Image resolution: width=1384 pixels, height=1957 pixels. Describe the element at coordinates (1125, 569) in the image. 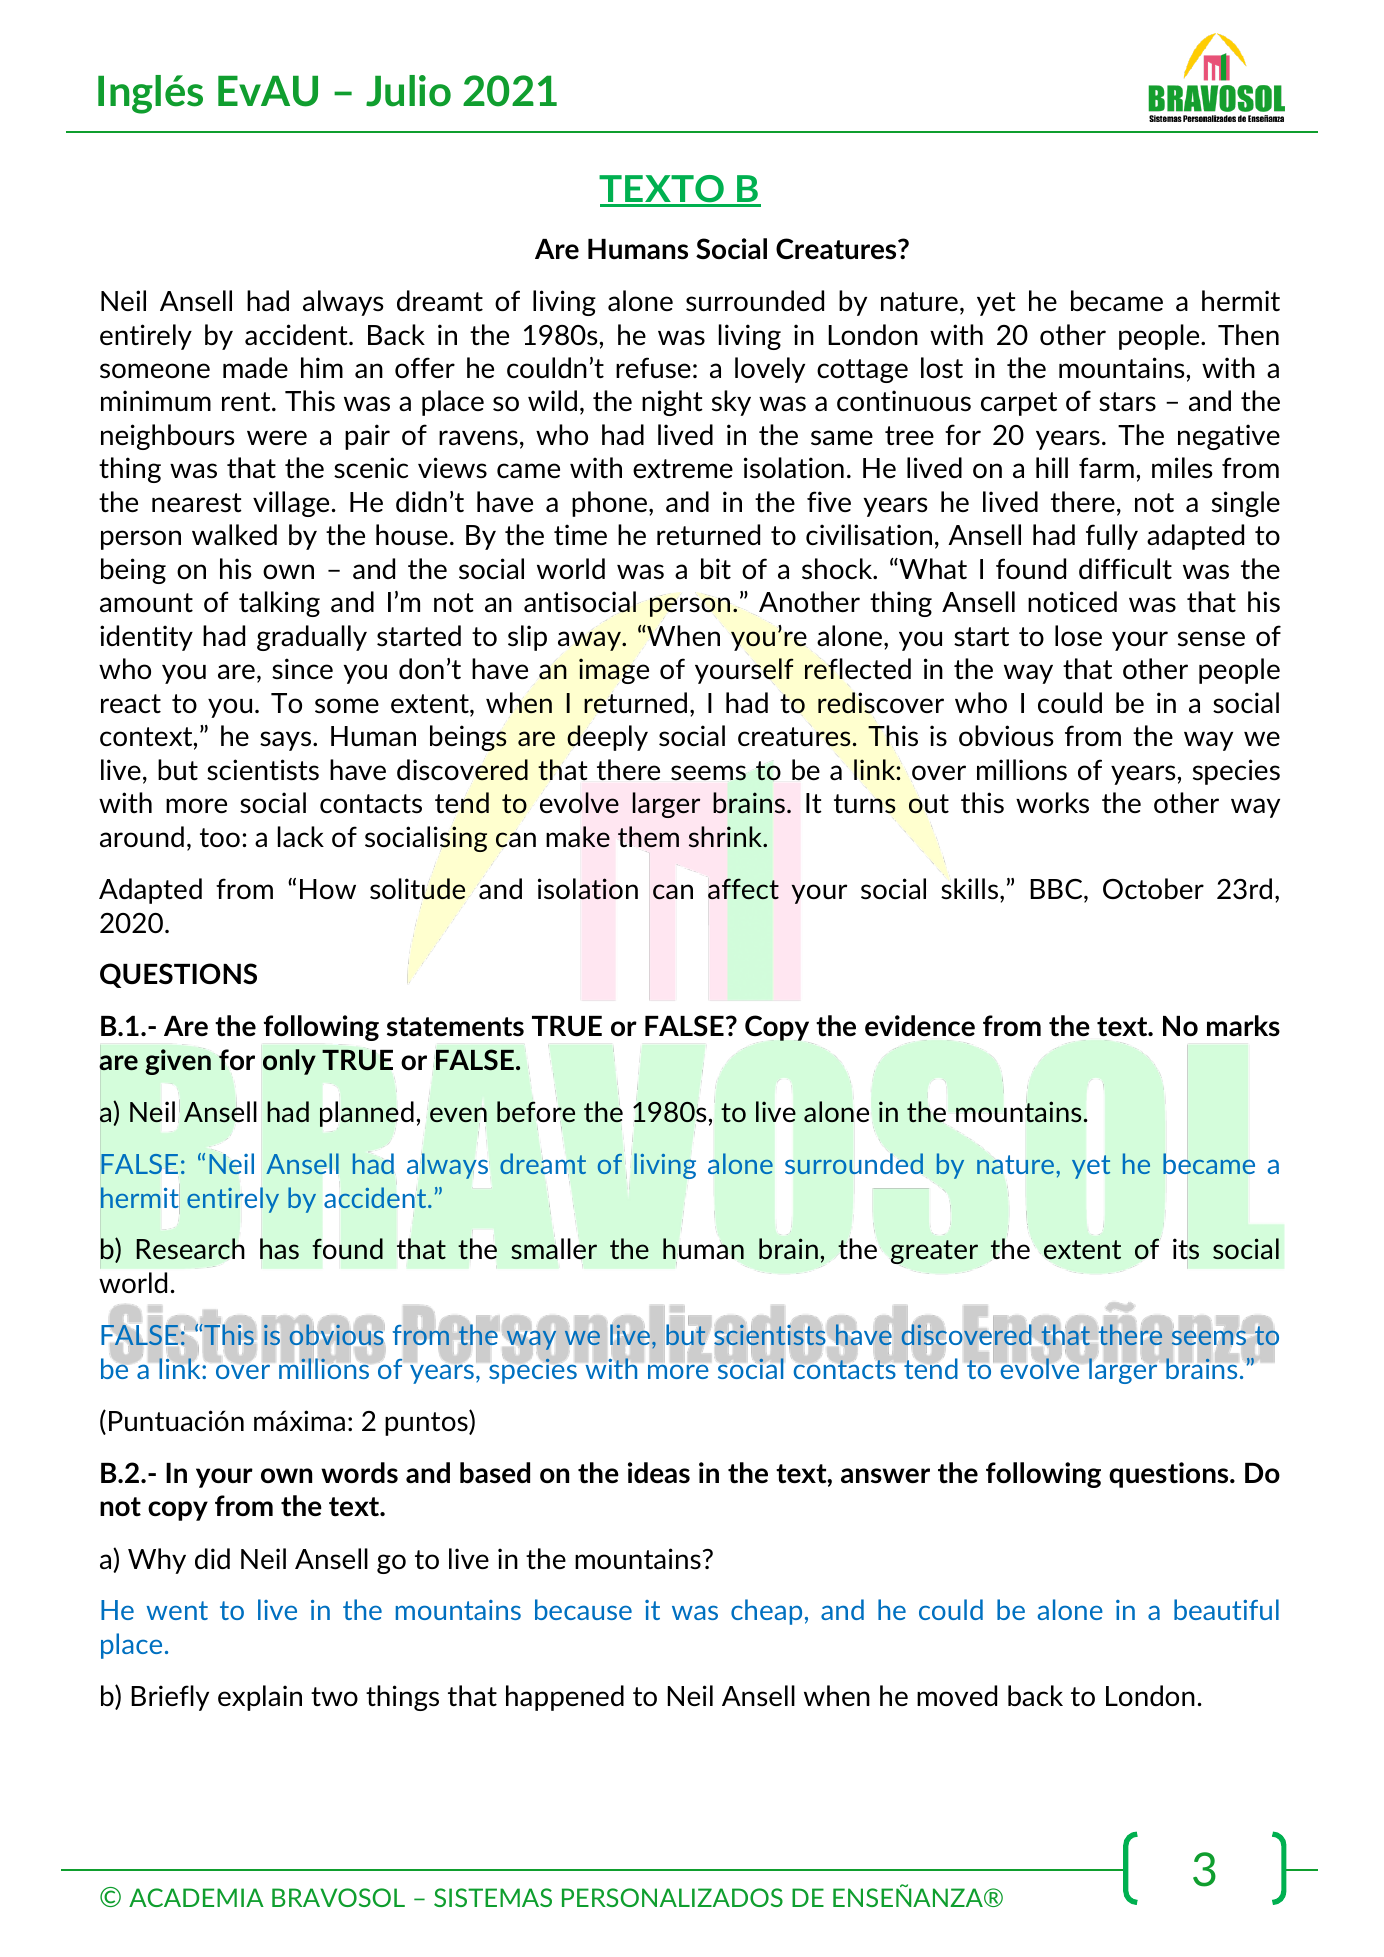

I see `difficult` at that location.
